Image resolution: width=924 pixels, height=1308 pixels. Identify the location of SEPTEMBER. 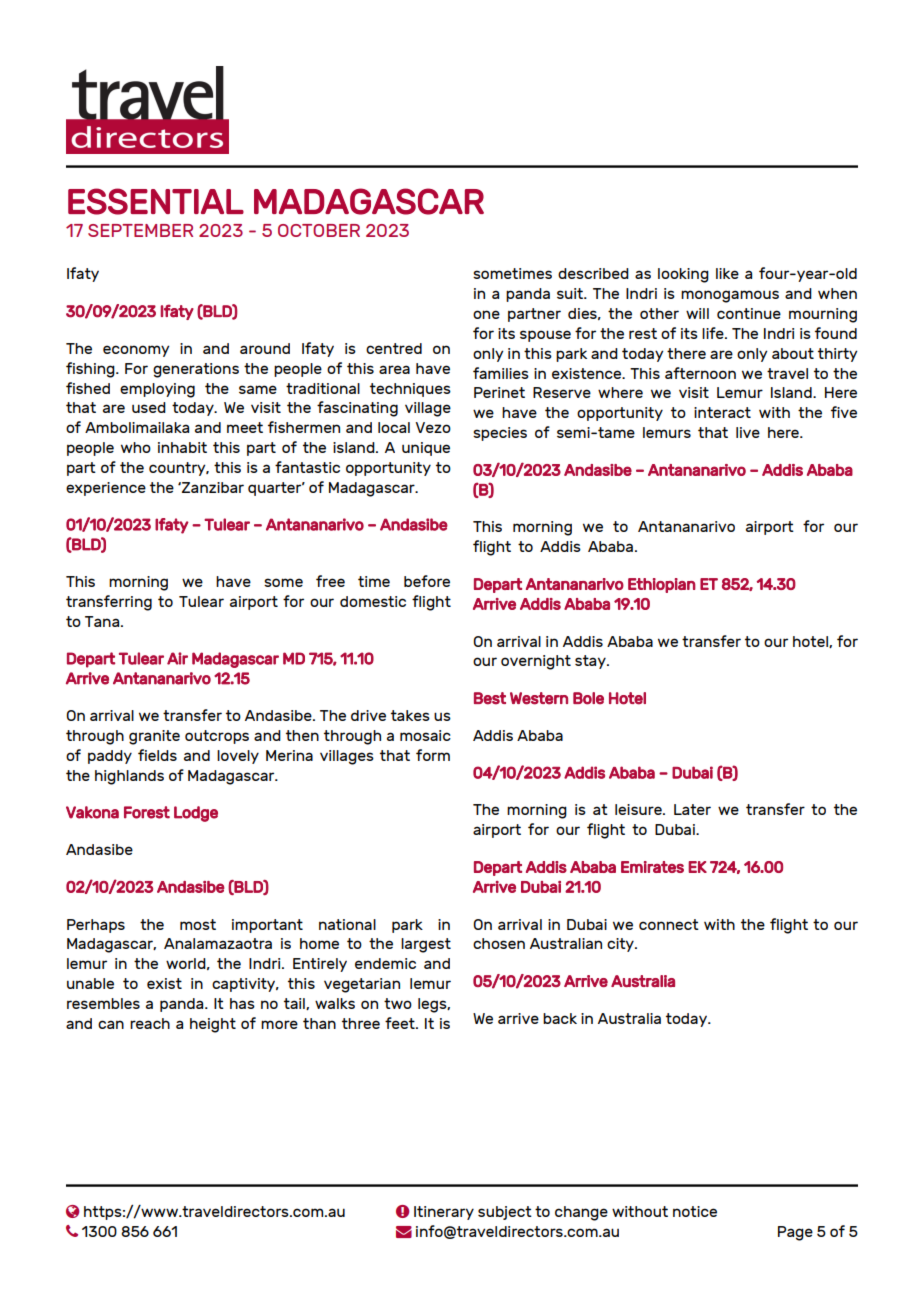
(140, 230).
